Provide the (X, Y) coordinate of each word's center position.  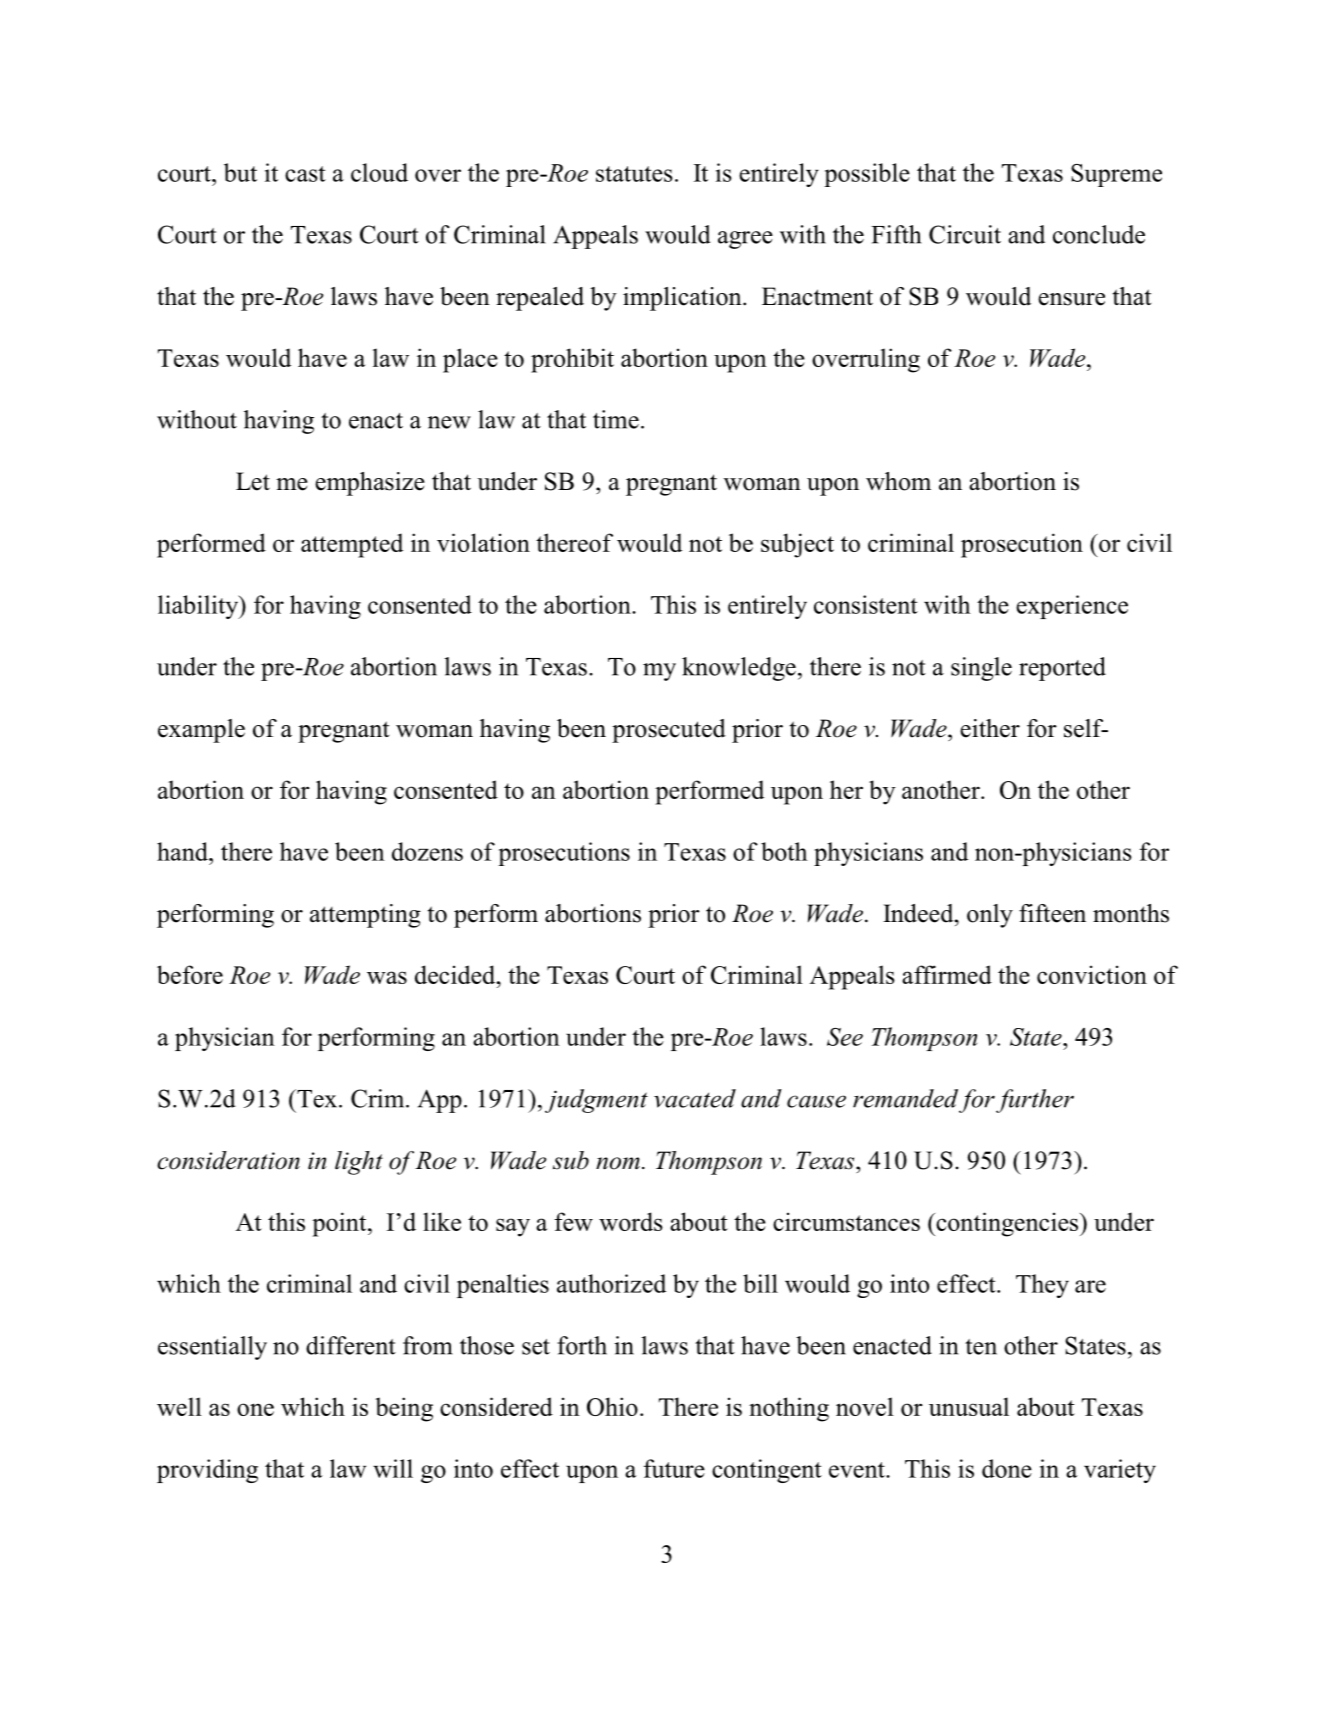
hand (183, 851)
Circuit (965, 234)
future (674, 1468)
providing (207, 1471)
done (1007, 1468)
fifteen (1052, 913)
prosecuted (669, 731)
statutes (634, 174)
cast (305, 174)
